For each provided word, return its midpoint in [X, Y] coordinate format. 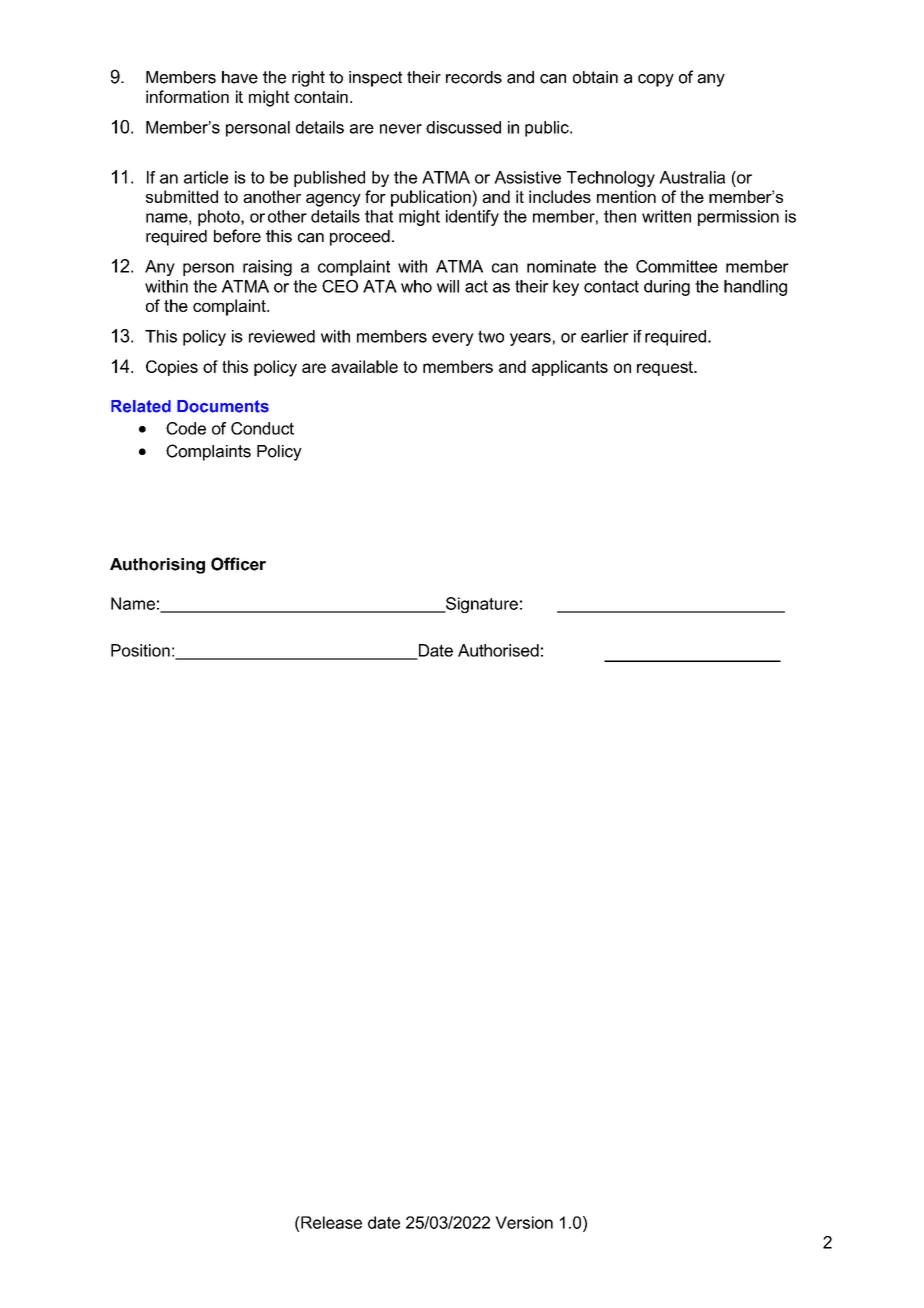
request [666, 368]
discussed [463, 127]
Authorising [157, 566]
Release [330, 1222]
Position [140, 650]
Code [186, 428]
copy [656, 80]
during [667, 288]
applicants [570, 368]
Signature [481, 605]
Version [524, 1222]
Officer [238, 564]
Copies [172, 368]
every [453, 339]
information [187, 96]
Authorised [498, 650]
